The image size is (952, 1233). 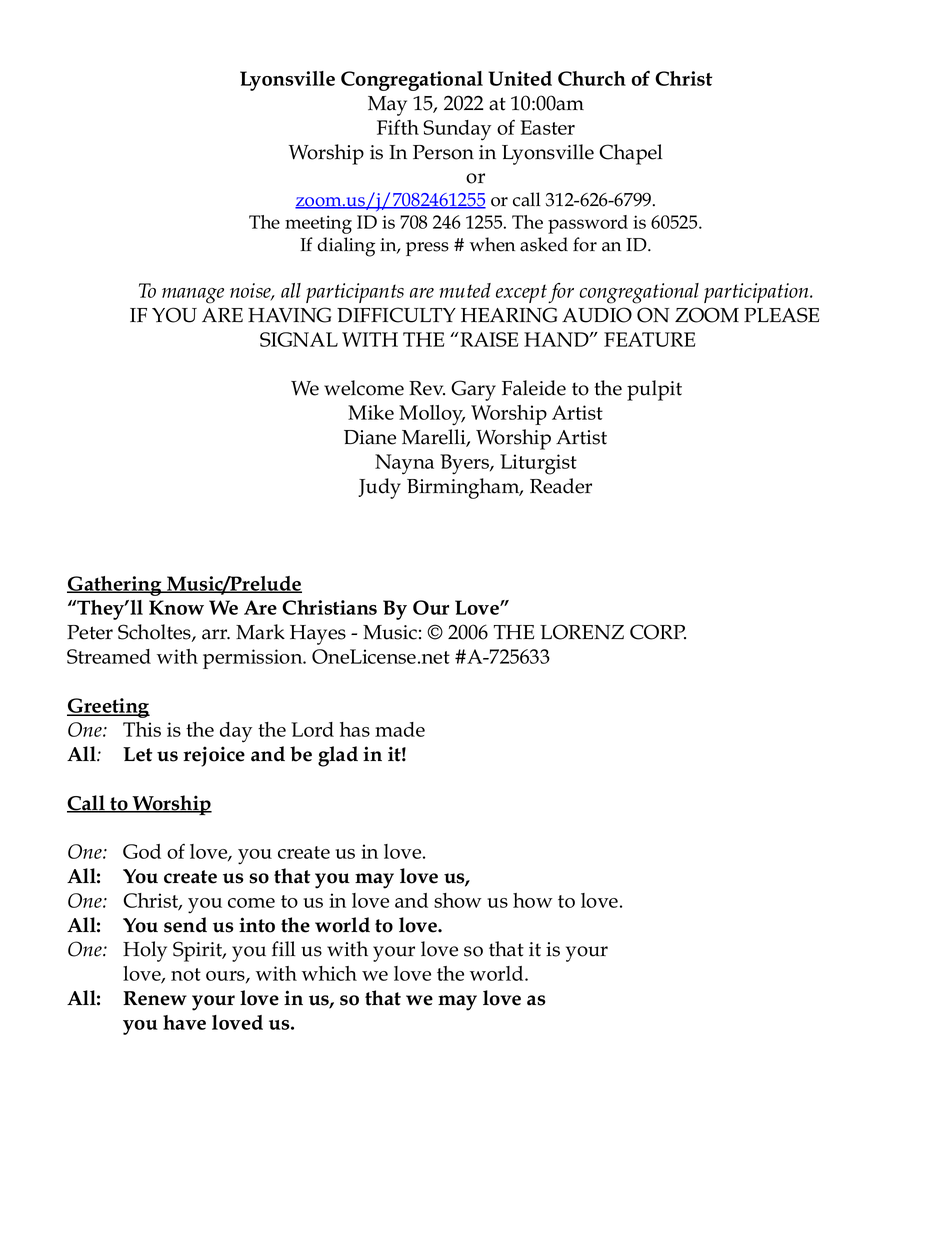 What do you see at coordinates (592, 78) in the image?
I see `Church` at bounding box center [592, 78].
